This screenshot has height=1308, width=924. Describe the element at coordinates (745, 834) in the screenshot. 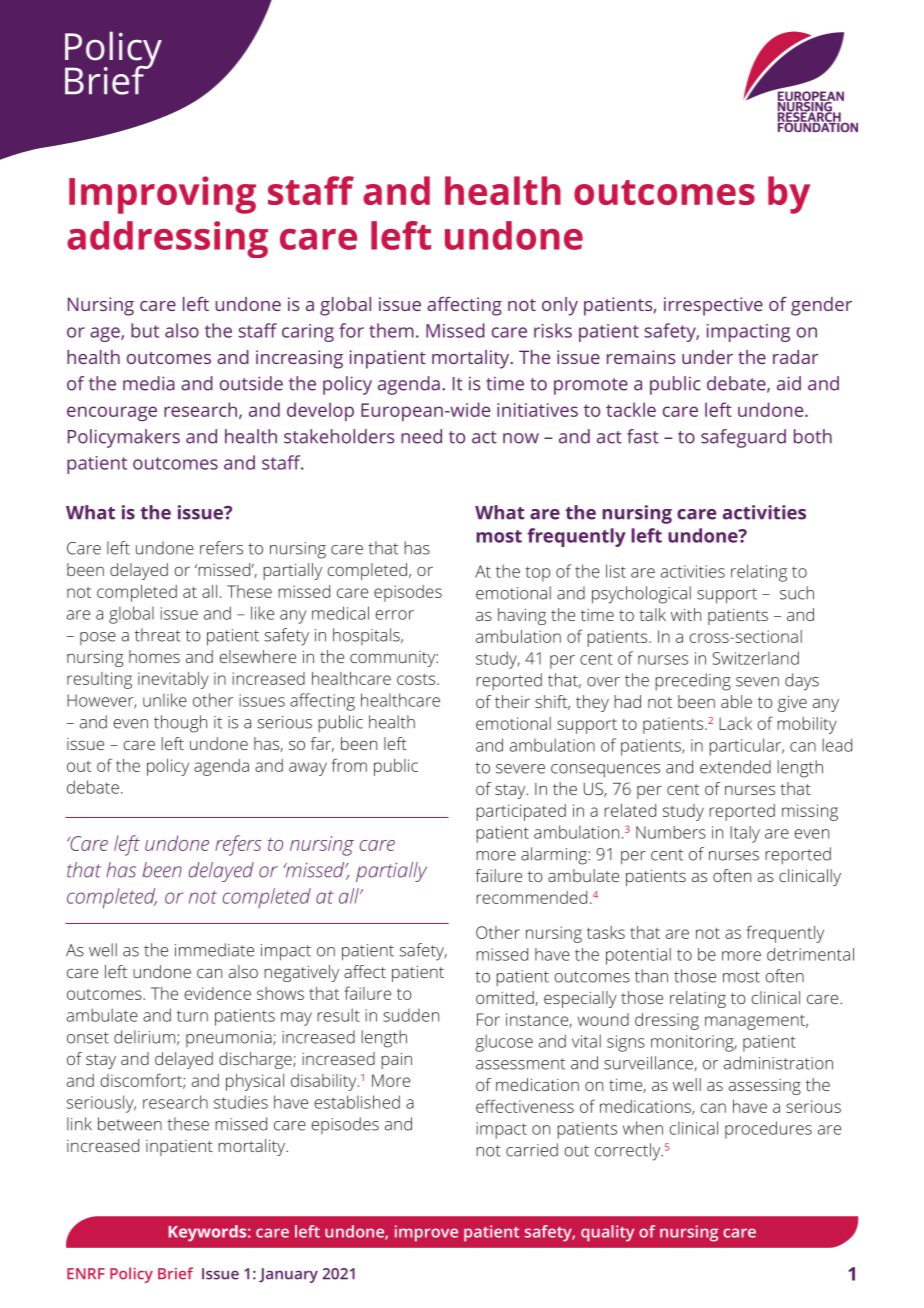

I see `Italy` at that location.
